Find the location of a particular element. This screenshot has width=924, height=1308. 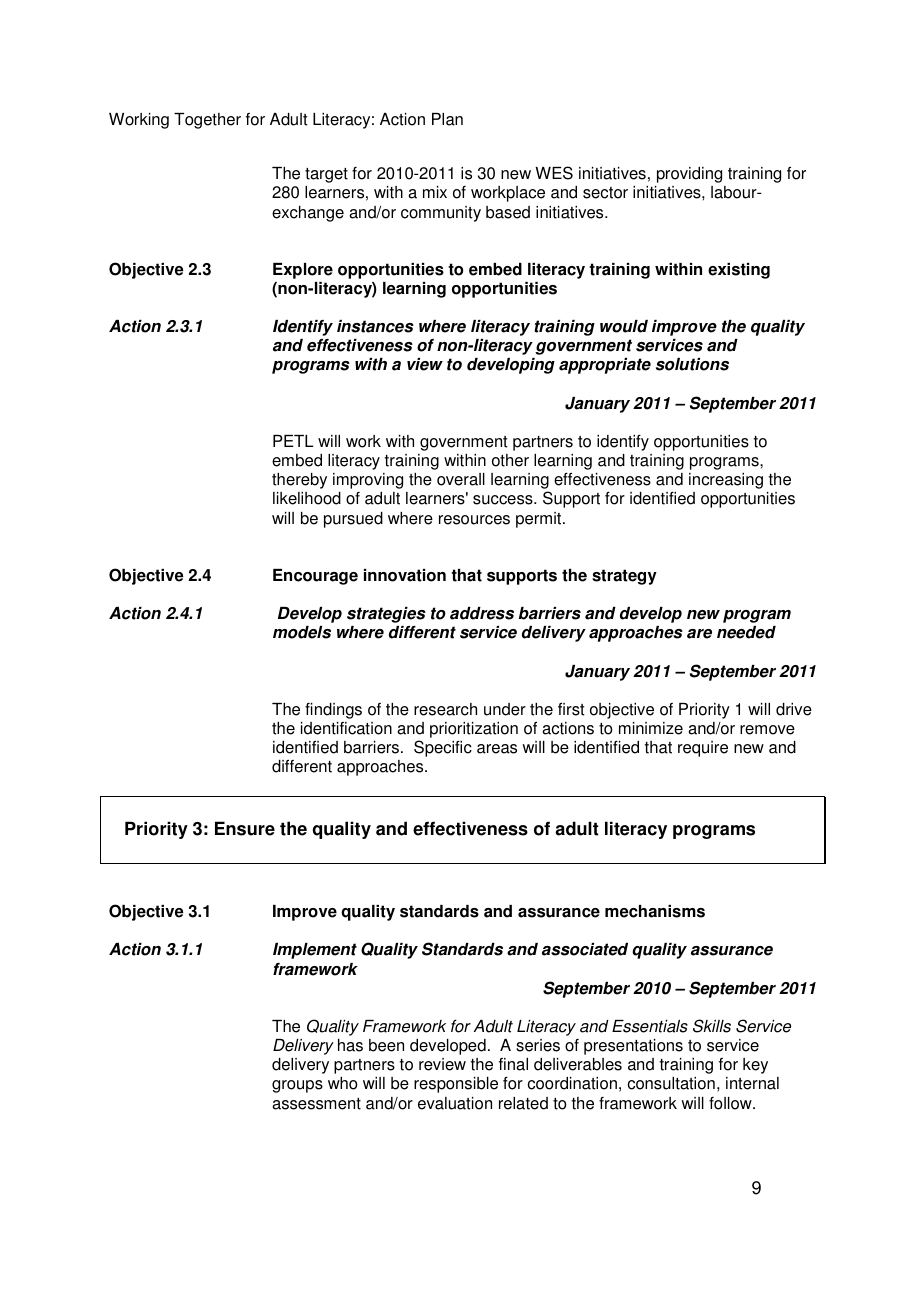

providing is located at coordinates (689, 175).
